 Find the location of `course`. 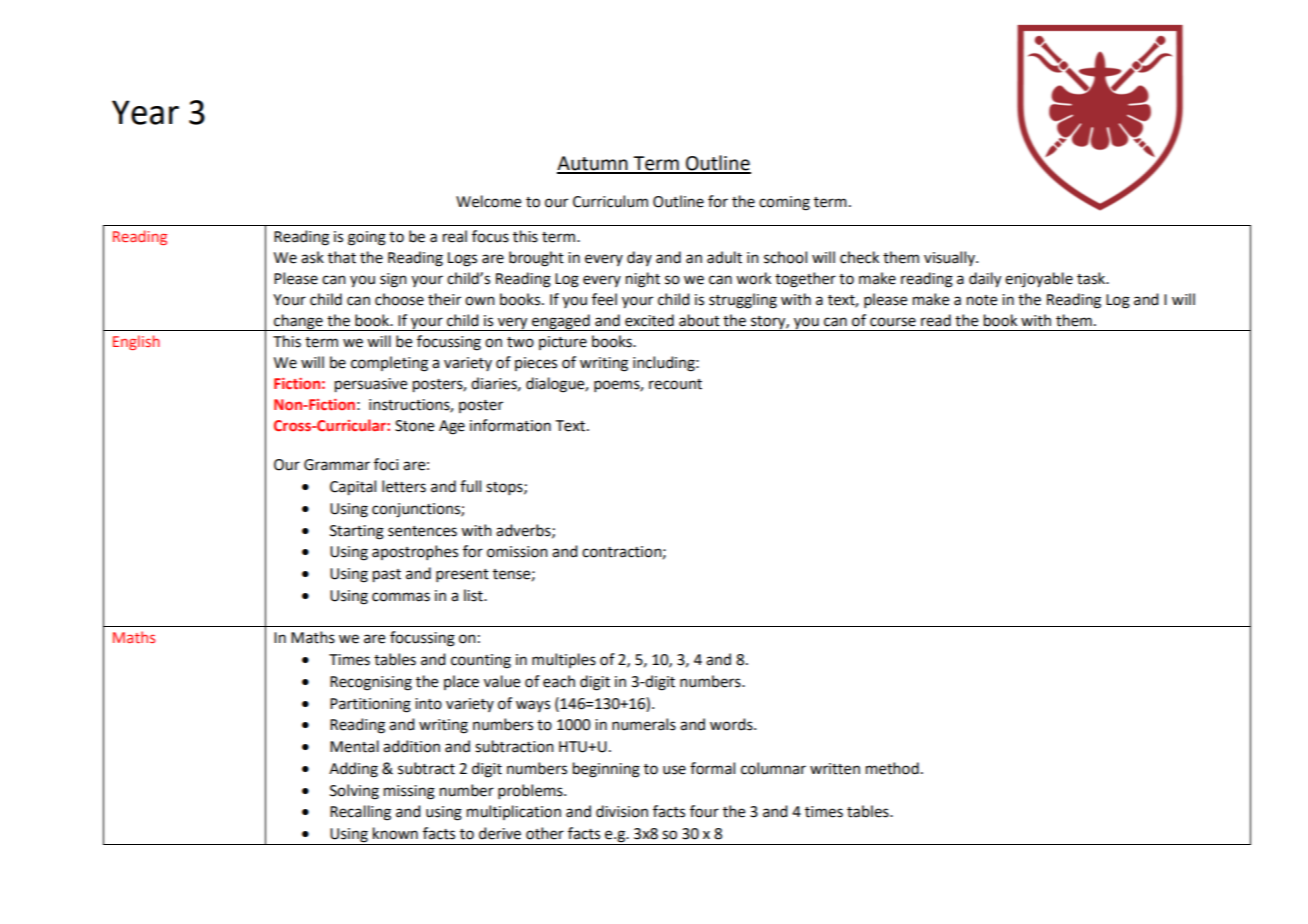

course is located at coordinates (893, 322).
